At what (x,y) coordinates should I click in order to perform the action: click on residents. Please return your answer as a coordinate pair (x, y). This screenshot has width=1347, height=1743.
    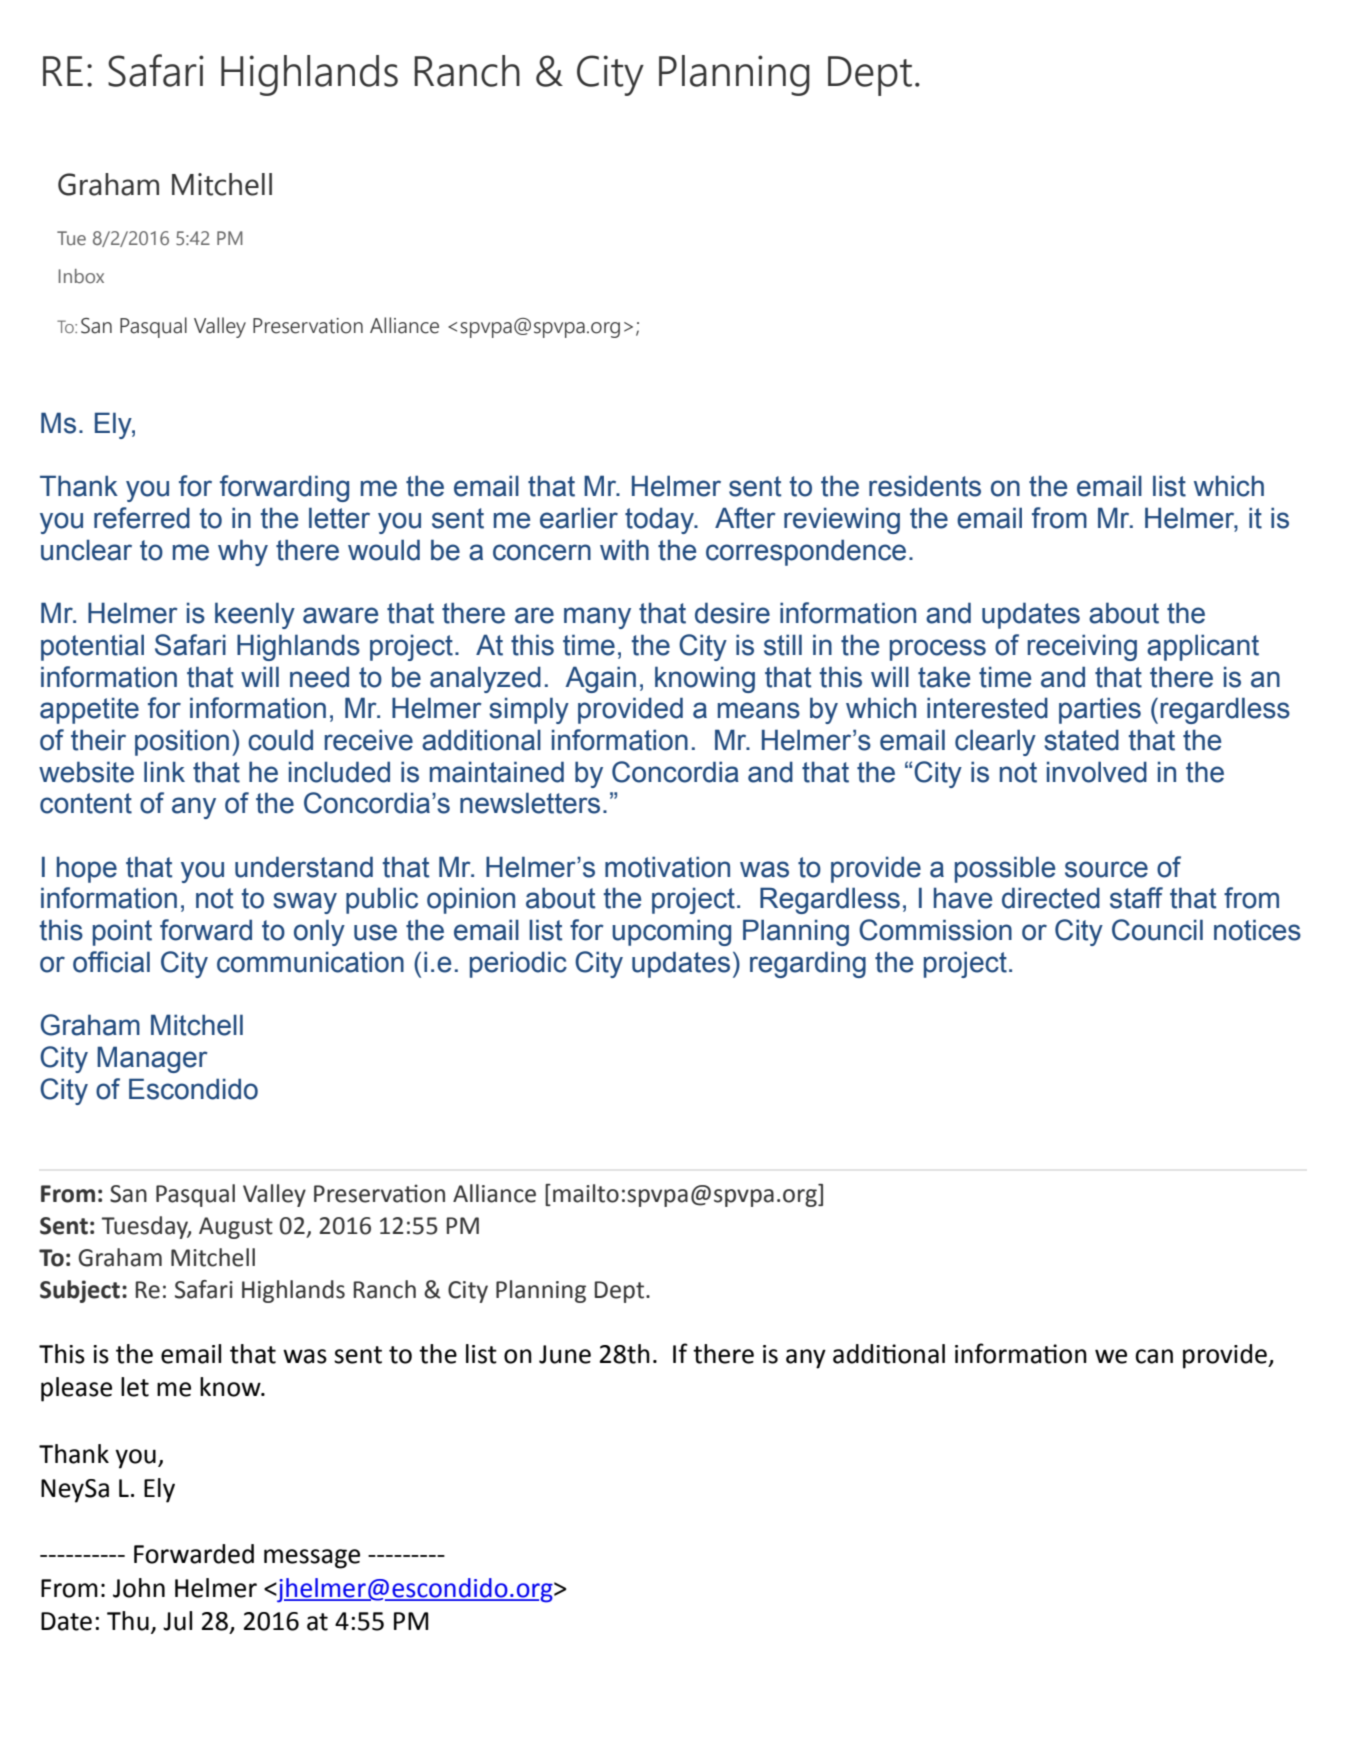
    Looking at the image, I should click on (925, 486).
